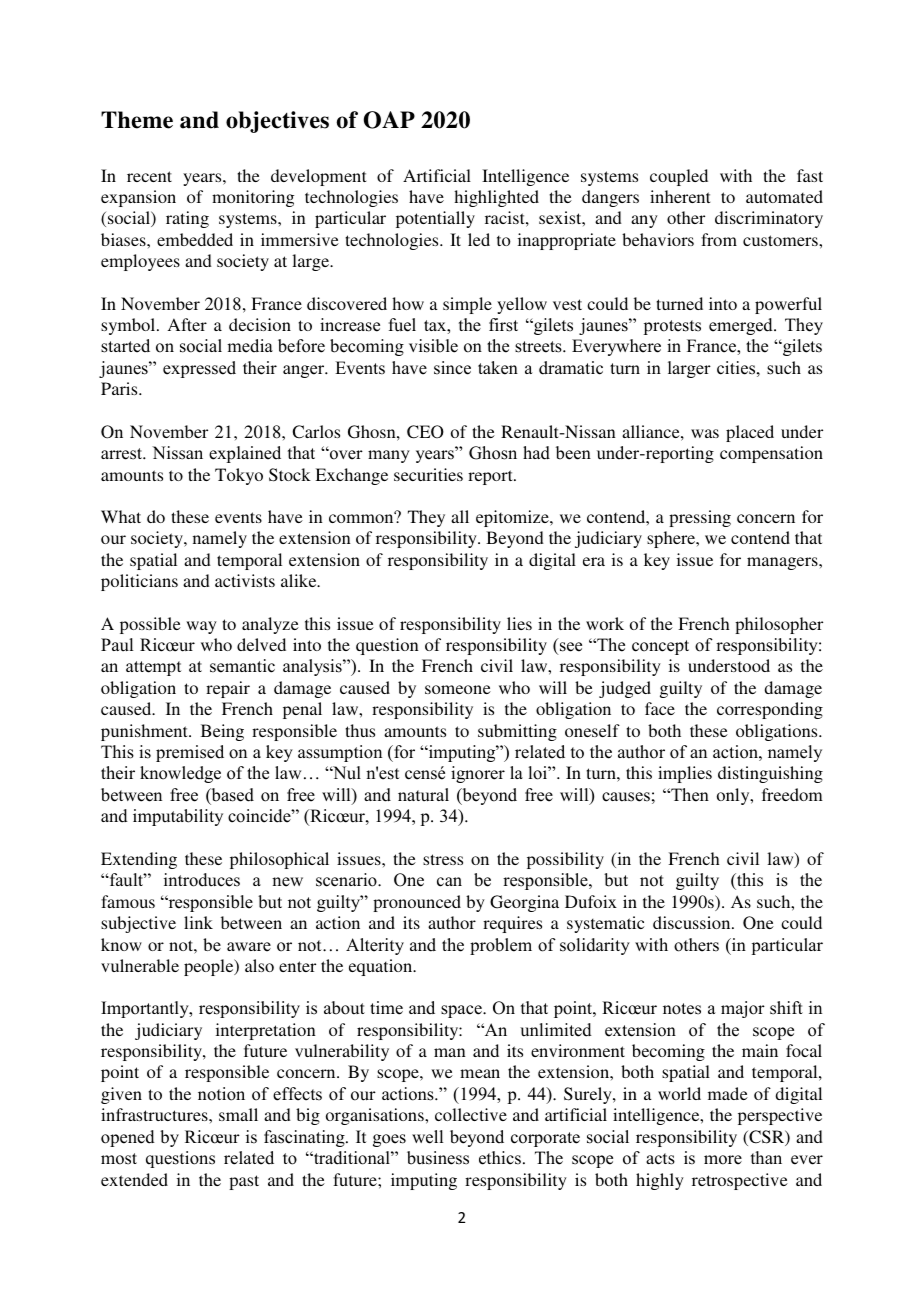 The width and height of the screenshot is (924, 1307). I want to click on coupled, so click(679, 177).
